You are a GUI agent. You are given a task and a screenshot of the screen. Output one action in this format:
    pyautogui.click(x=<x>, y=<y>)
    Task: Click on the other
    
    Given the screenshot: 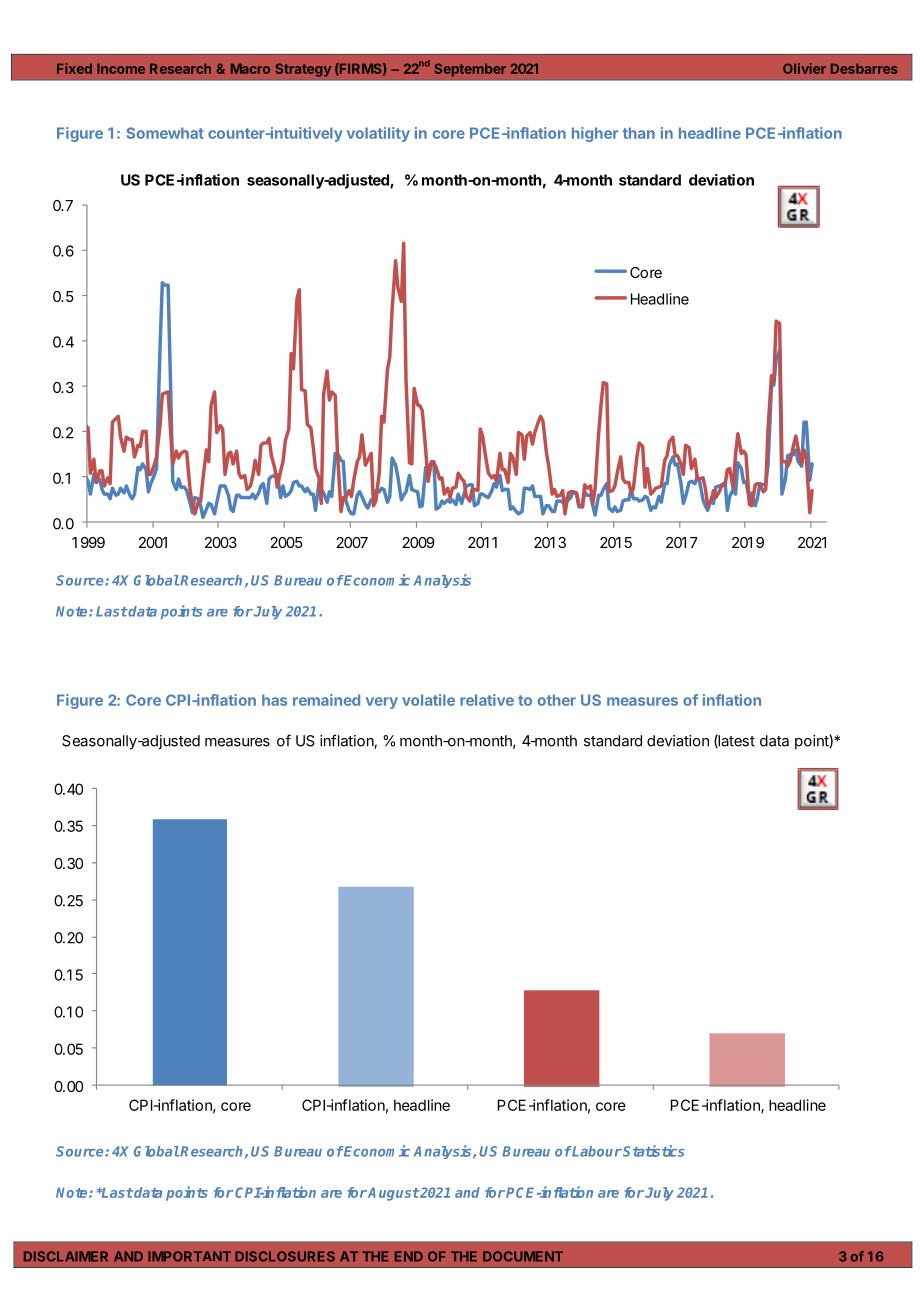 What is the action you would take?
    pyautogui.click(x=557, y=700)
